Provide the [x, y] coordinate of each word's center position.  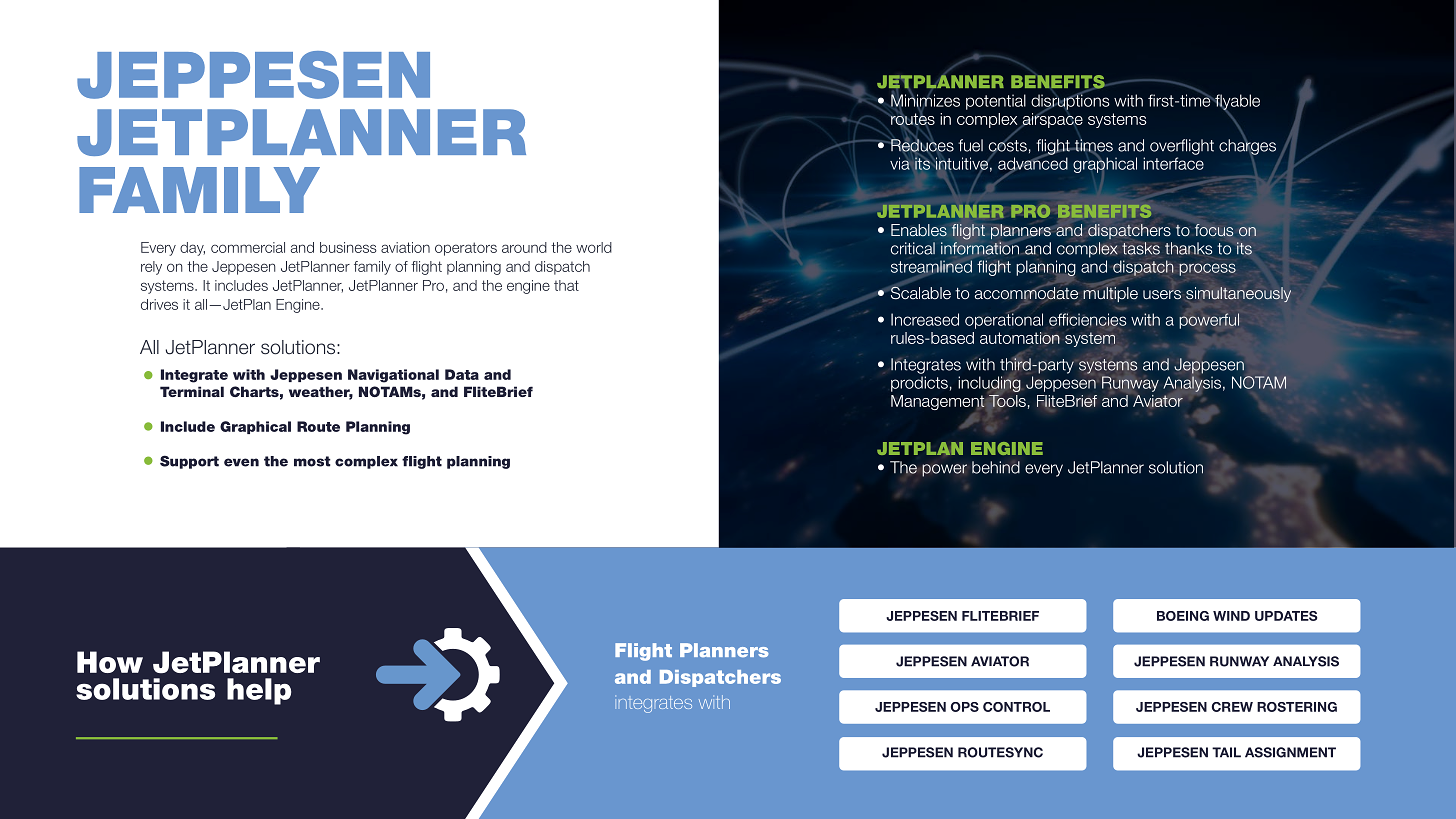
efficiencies [1087, 320]
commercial [248, 247]
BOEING [1183, 616]
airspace [1051, 119]
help [259, 691]
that [566, 285]
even [241, 462]
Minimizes [925, 100]
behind [996, 467]
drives [159, 304]
